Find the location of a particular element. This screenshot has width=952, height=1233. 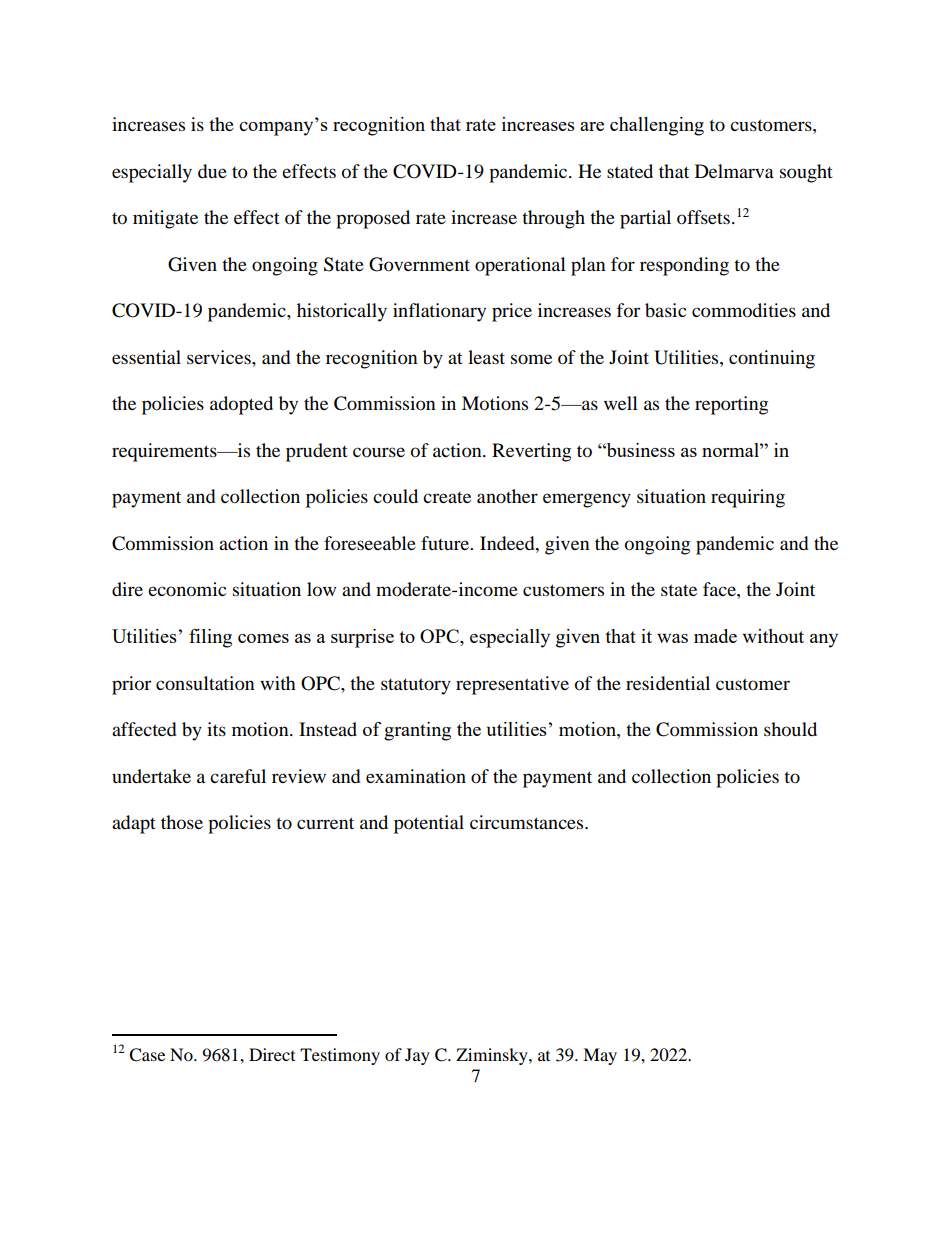

representative is located at coordinates (512, 685).
